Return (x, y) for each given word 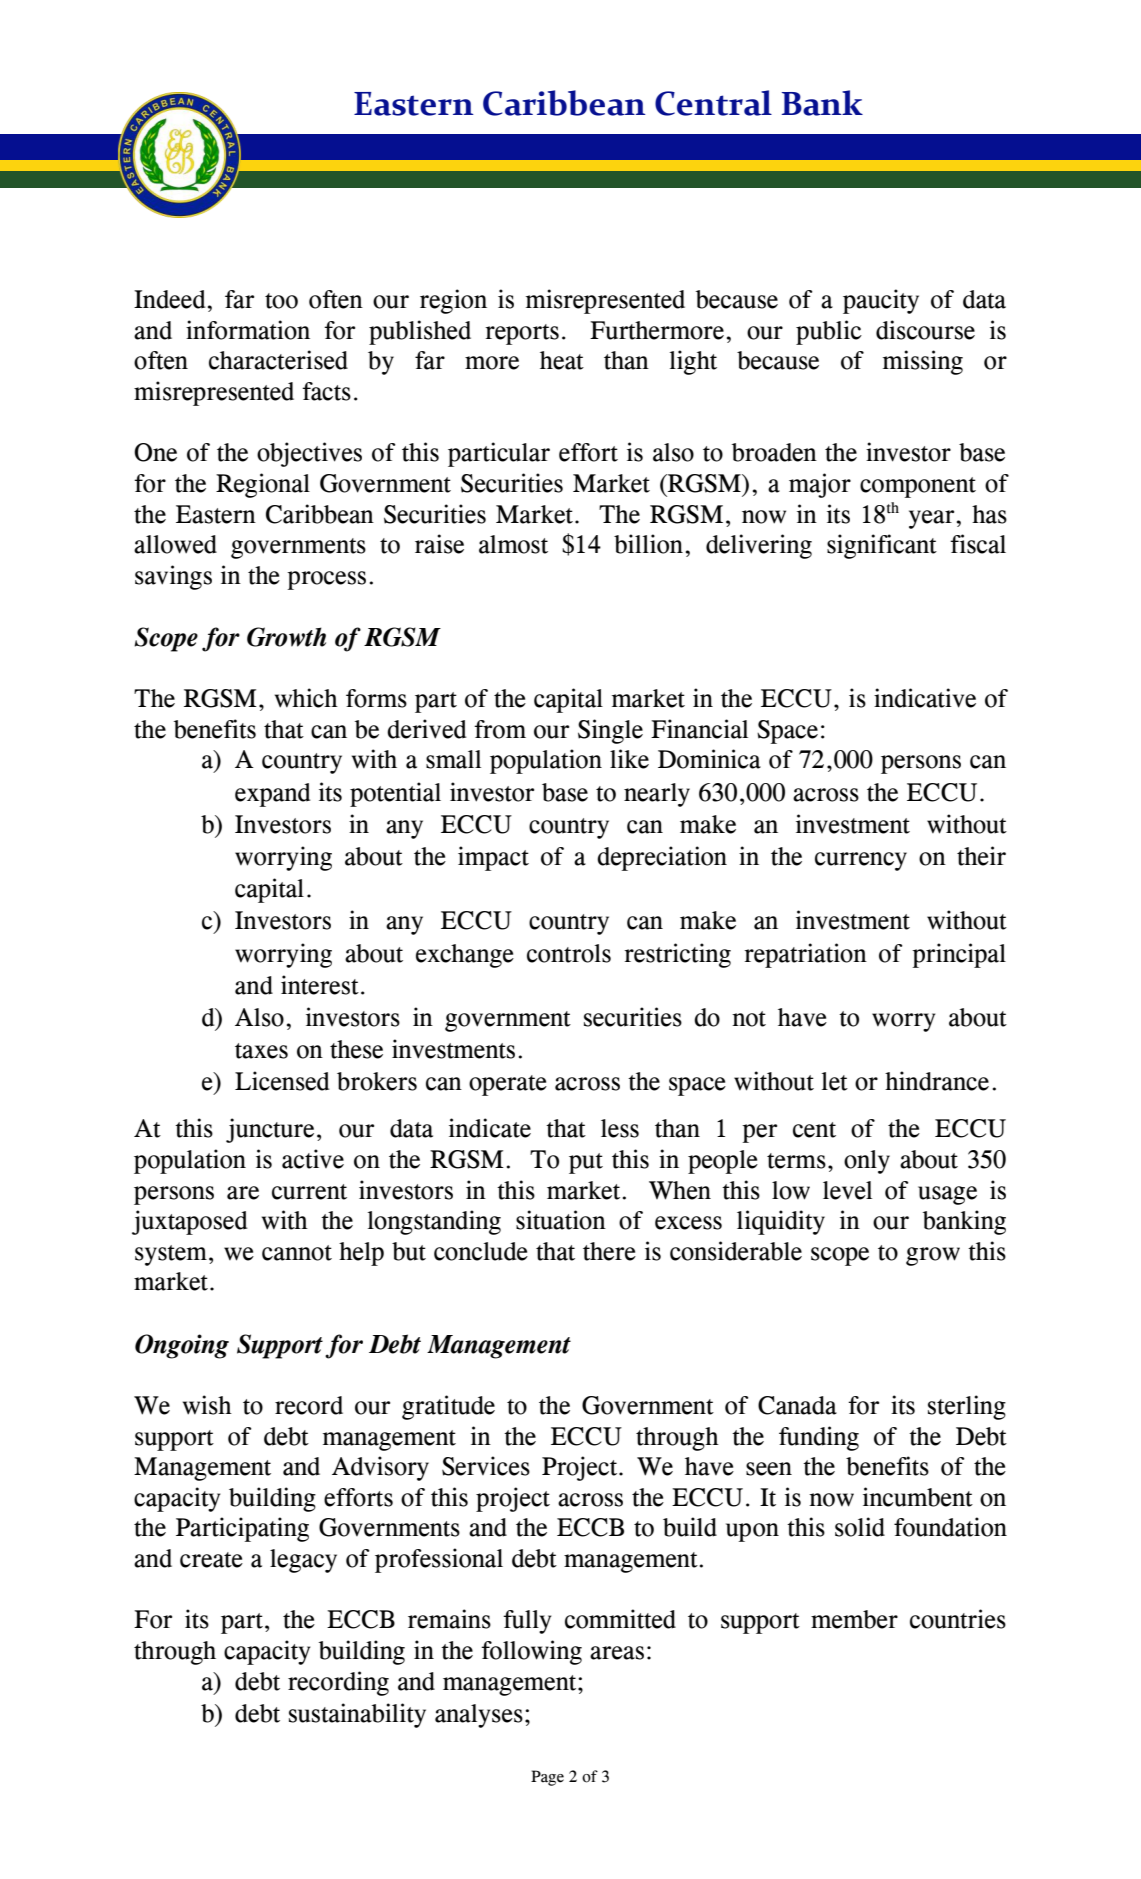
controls (569, 953)
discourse (925, 330)
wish (207, 1405)
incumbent (918, 1497)
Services (486, 1466)
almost (513, 544)
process (326, 580)
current (309, 1192)
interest (320, 985)
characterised (278, 360)
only (867, 1162)
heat (562, 360)
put (586, 1163)
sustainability (357, 1715)
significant (882, 546)
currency (861, 861)
